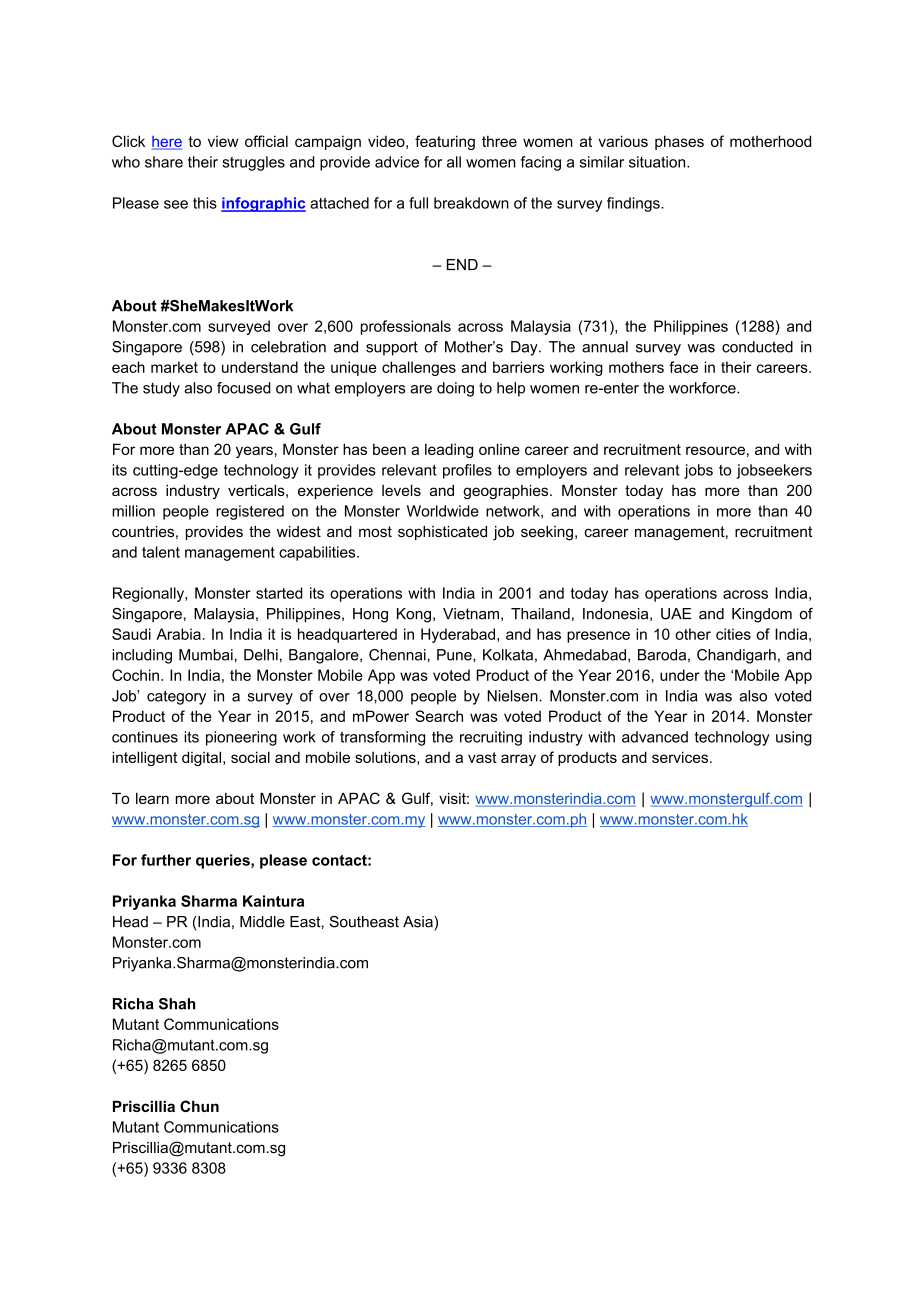  What do you see at coordinates (199, 1106) in the screenshot?
I see `Chun` at bounding box center [199, 1106].
